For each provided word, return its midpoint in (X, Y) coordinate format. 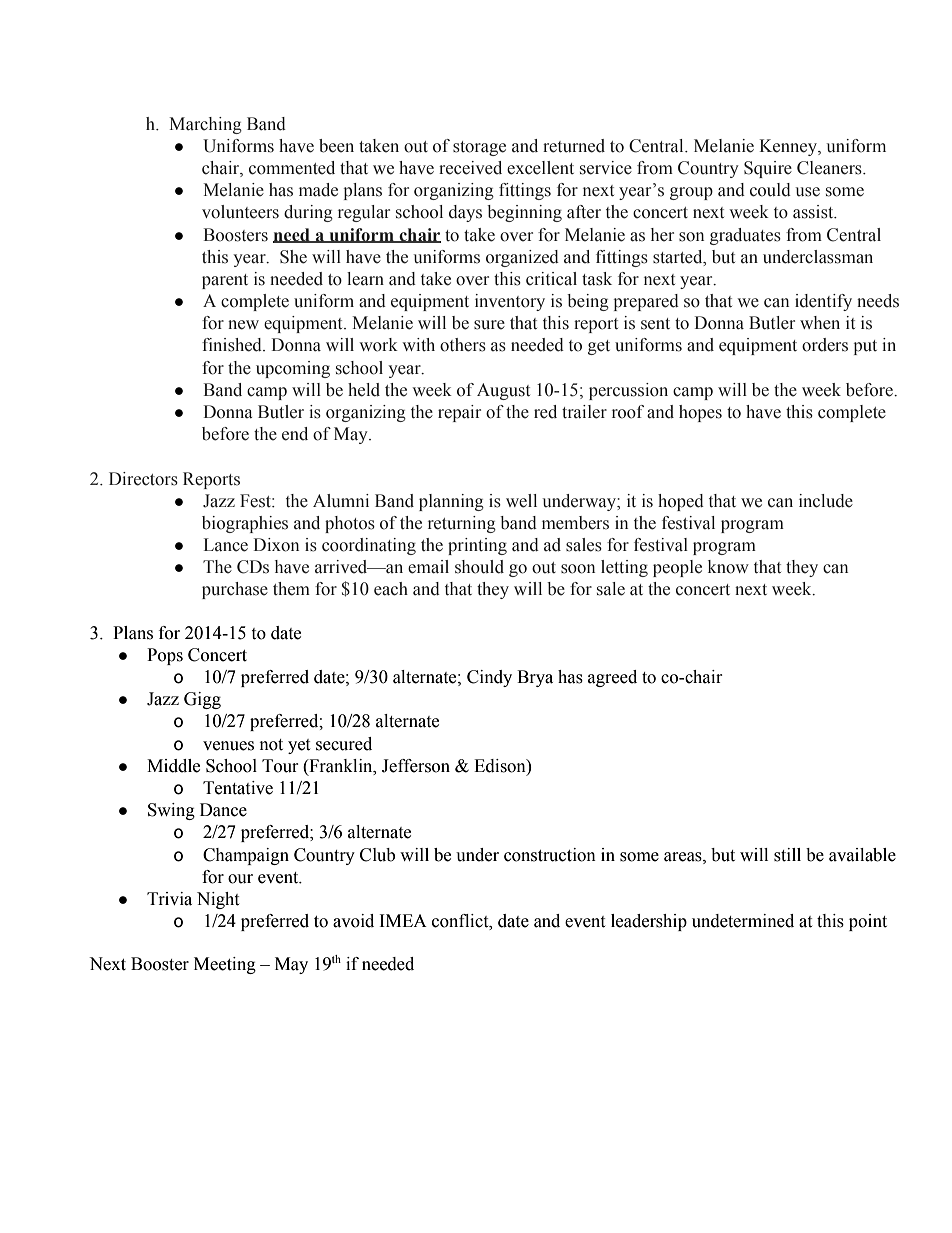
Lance (226, 545)
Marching (205, 125)
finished (233, 345)
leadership (649, 922)
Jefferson (416, 766)
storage (479, 148)
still (787, 855)
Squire (768, 169)
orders (825, 345)
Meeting (225, 965)
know (728, 567)
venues (228, 746)
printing (477, 546)
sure (489, 325)
